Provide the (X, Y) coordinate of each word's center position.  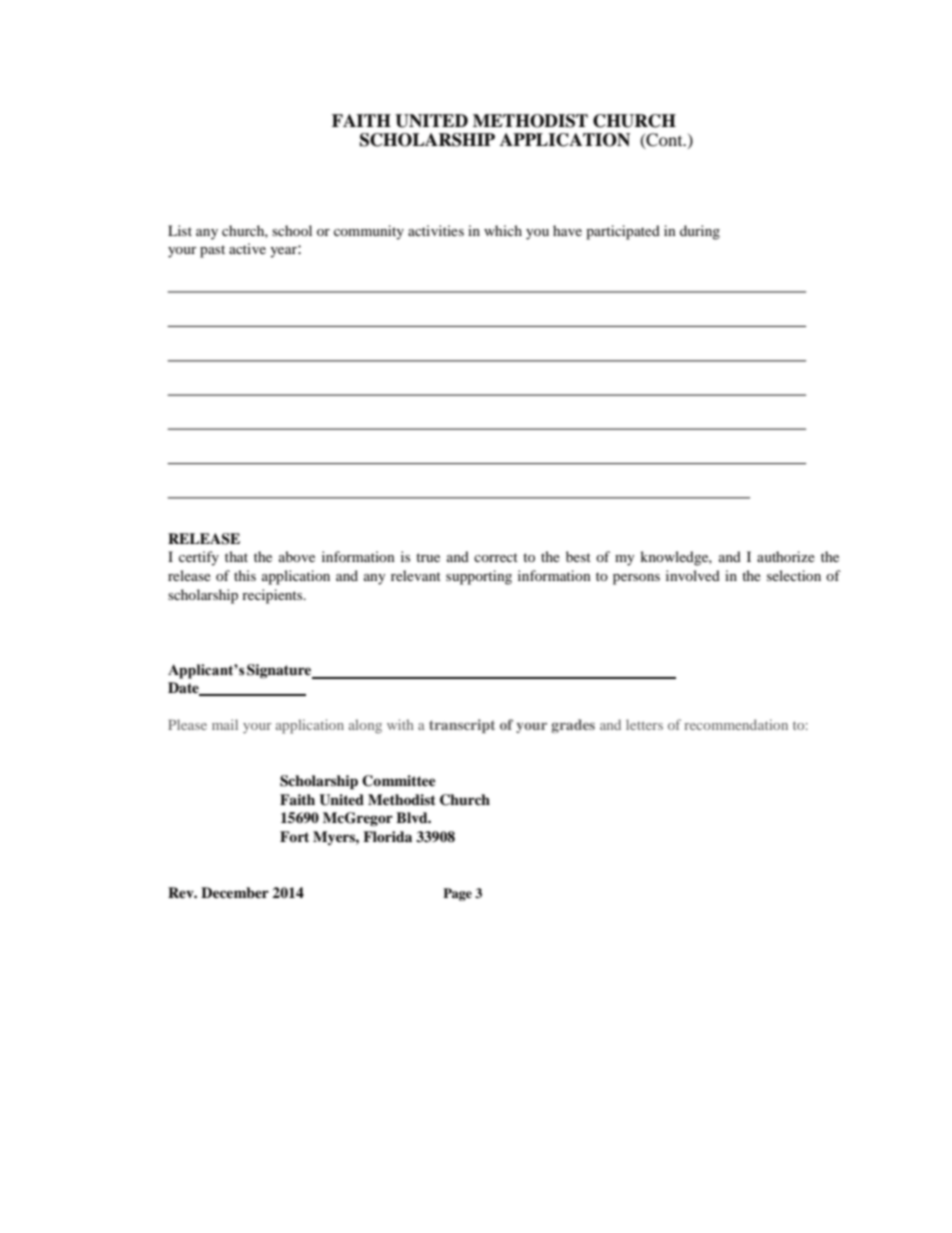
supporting (479, 577)
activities (436, 230)
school (292, 230)
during (700, 232)
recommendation (736, 724)
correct (496, 557)
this (245, 575)
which (503, 230)
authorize (786, 556)
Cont (664, 140)
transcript (462, 726)
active (247, 248)
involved (693, 575)
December (235, 893)
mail (225, 724)
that (236, 556)
